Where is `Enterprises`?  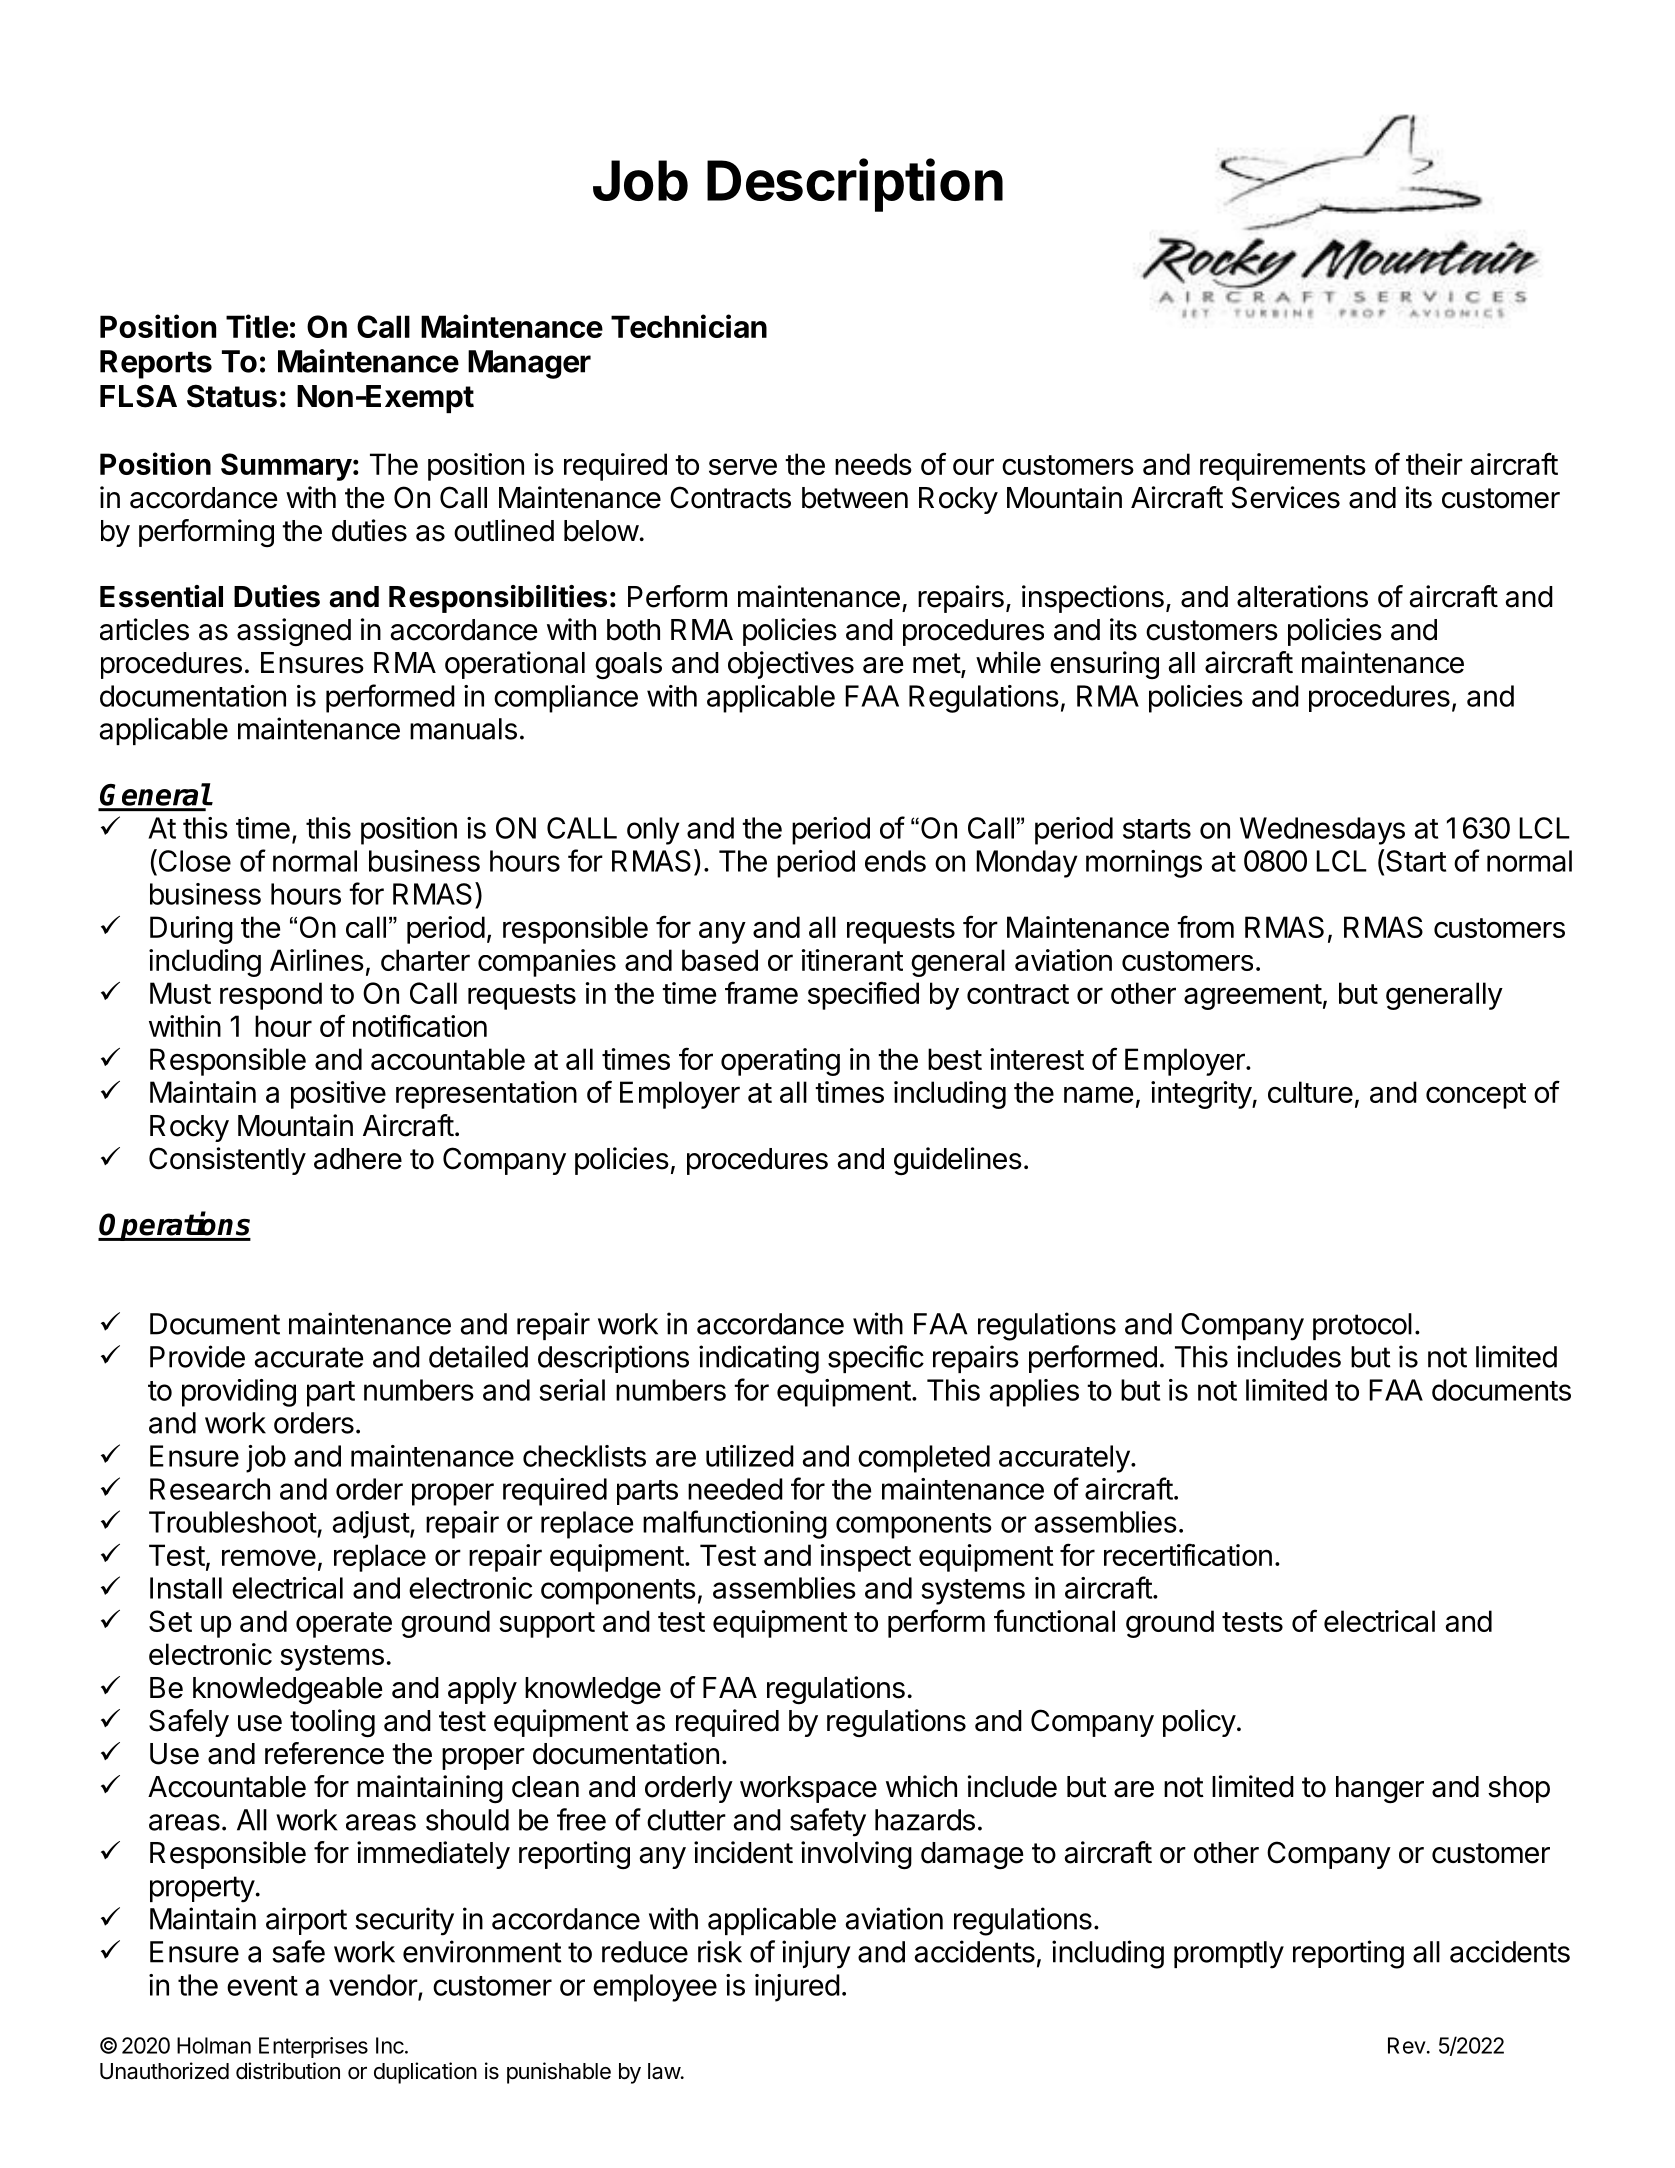
Enterprises is located at coordinates (313, 2047).
